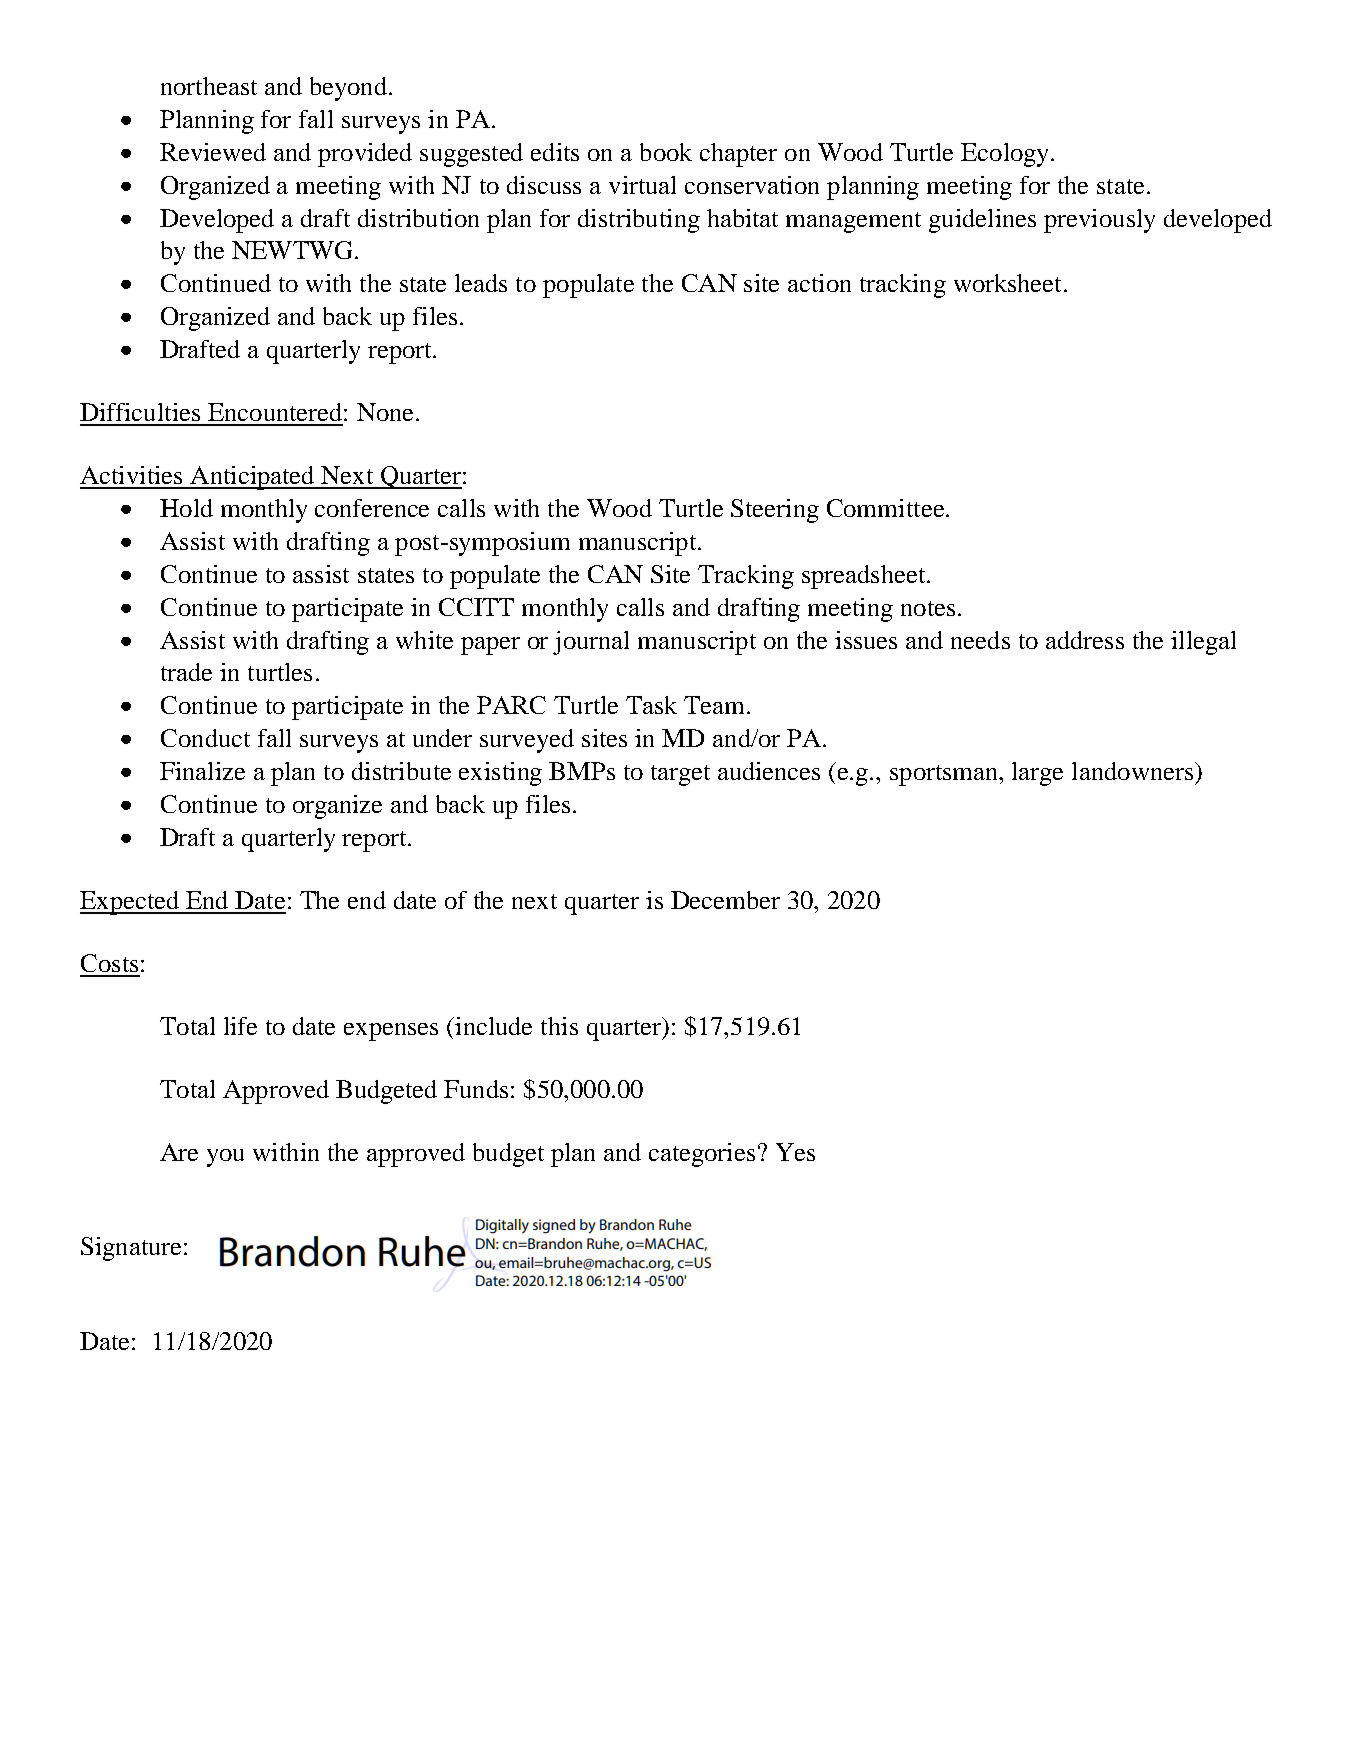 The height and width of the screenshot is (1760, 1360). What do you see at coordinates (666, 152) in the screenshot?
I see `book` at bounding box center [666, 152].
